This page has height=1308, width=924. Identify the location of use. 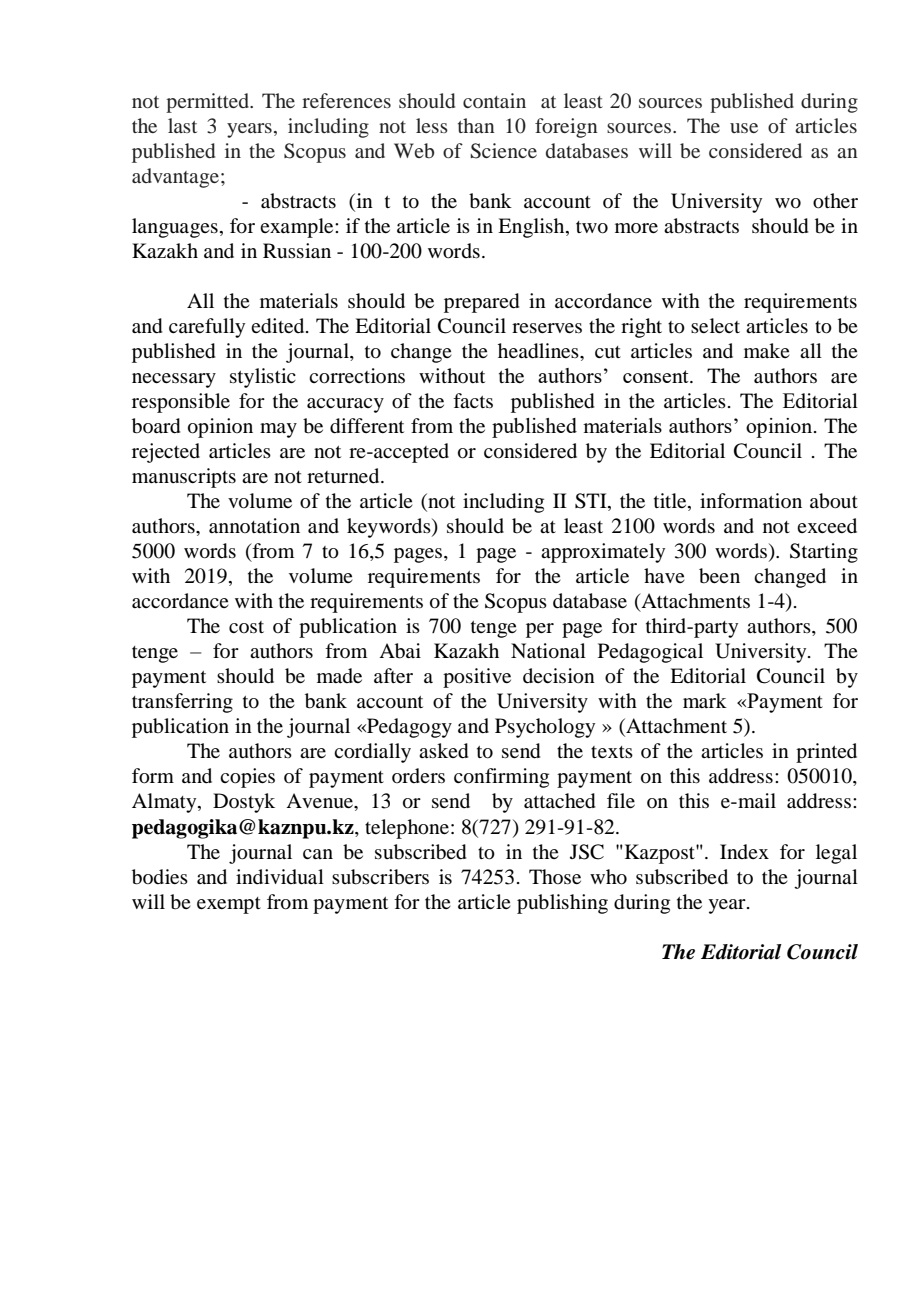
(744, 128).
